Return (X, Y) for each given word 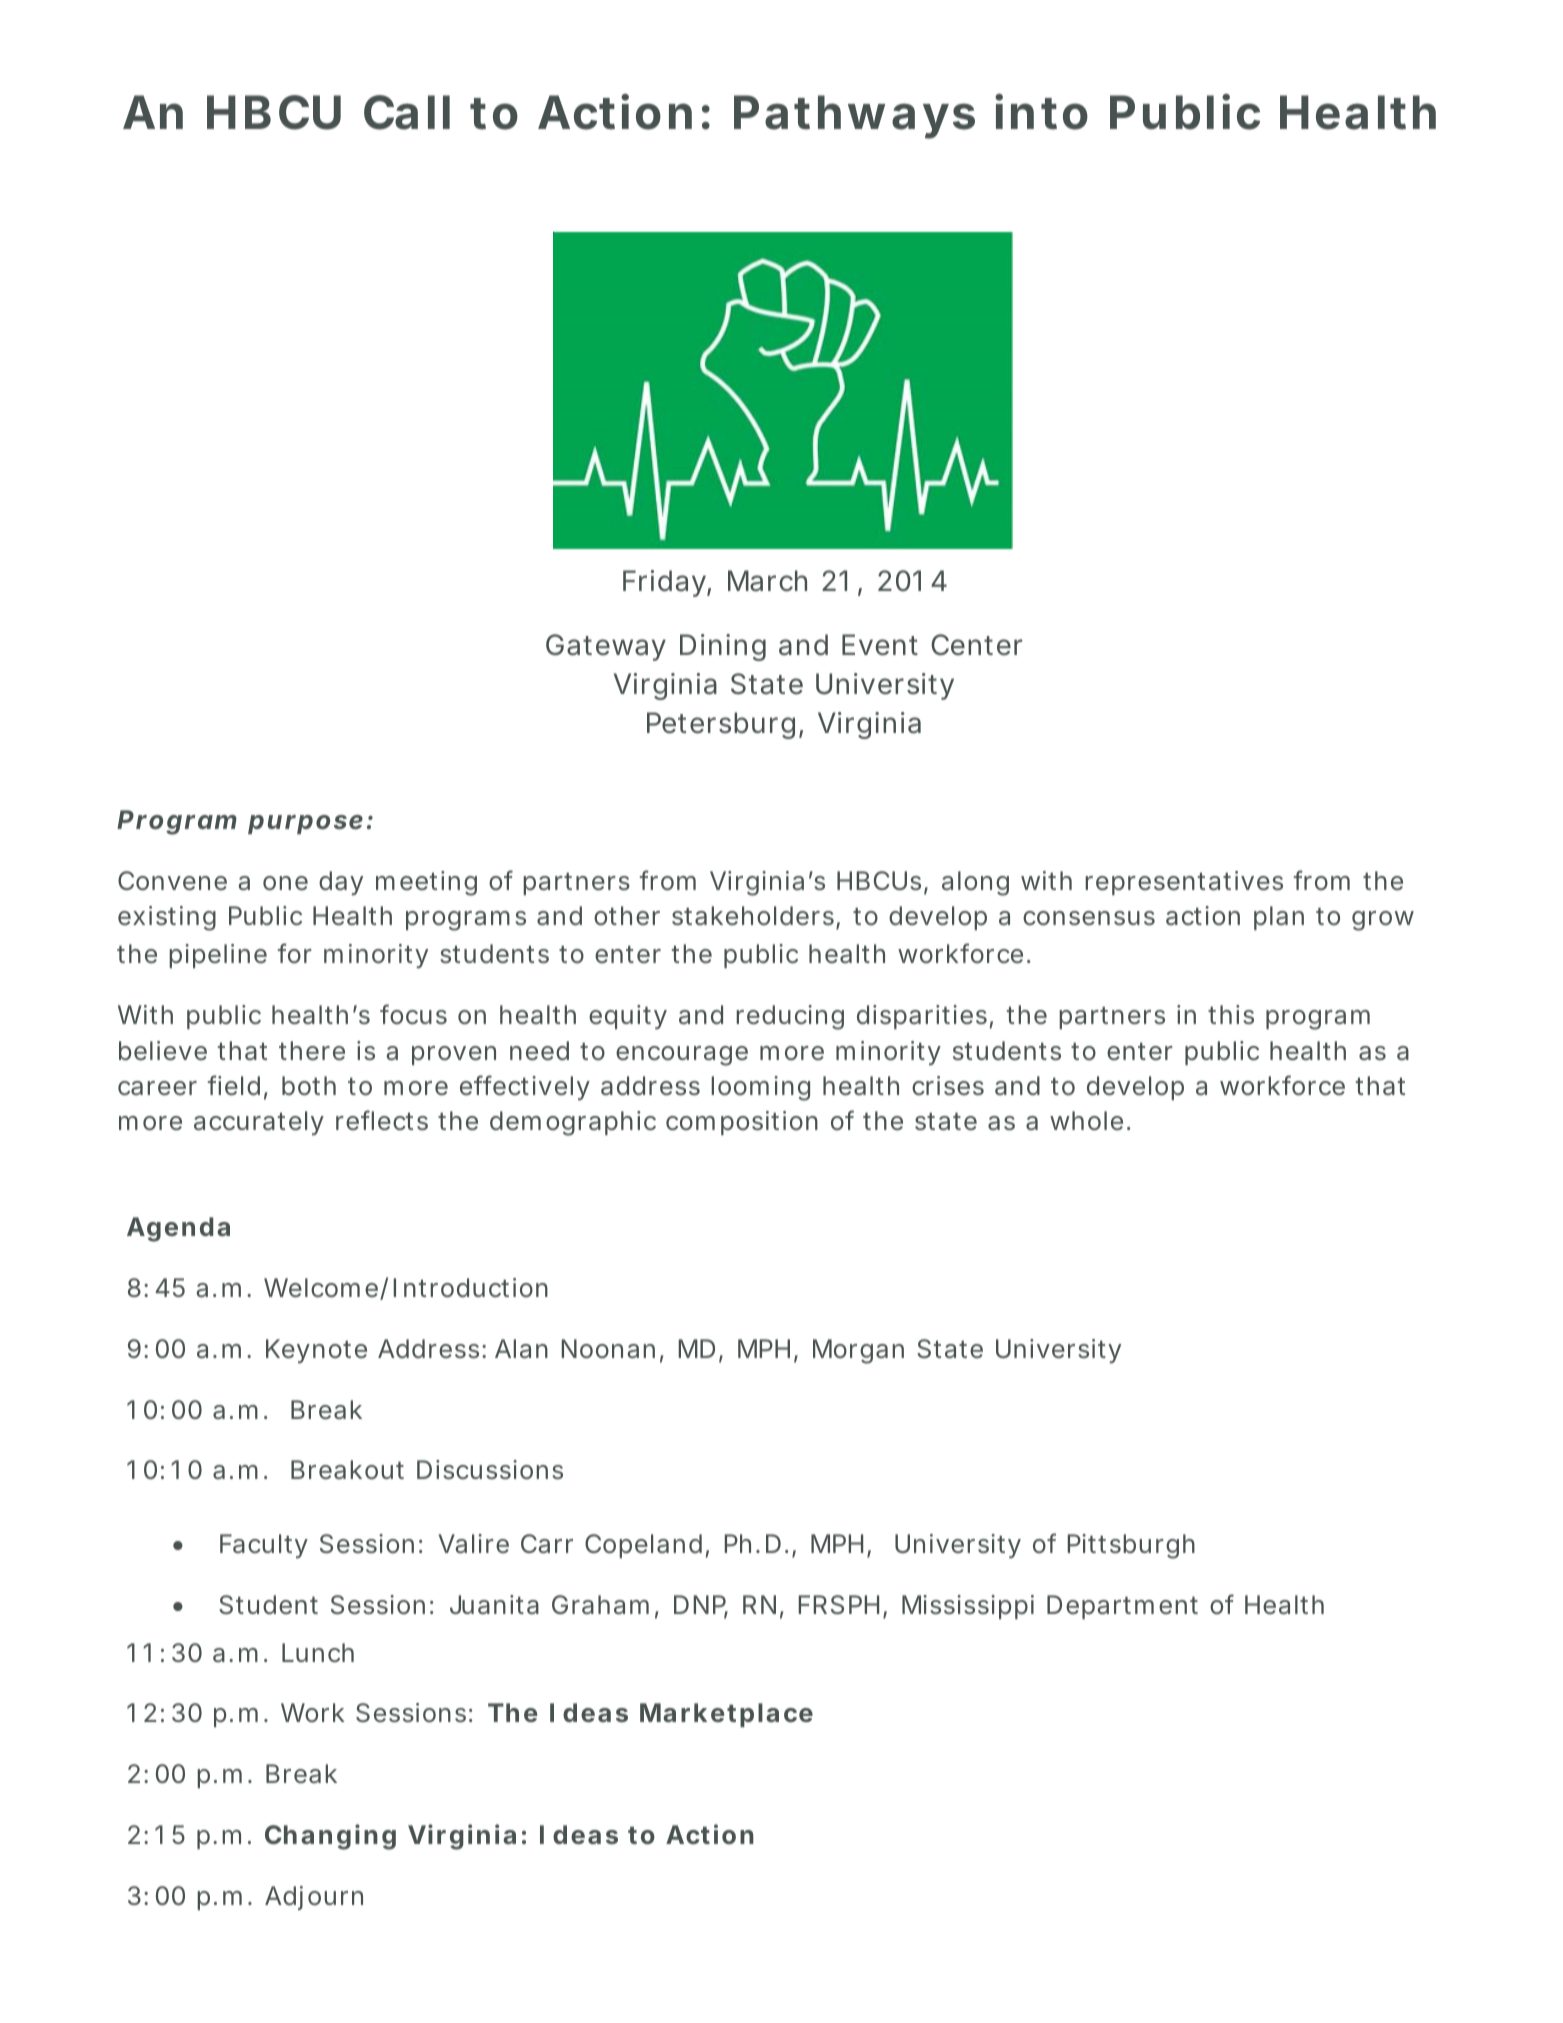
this (1231, 1015)
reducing (790, 1017)
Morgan (858, 1351)
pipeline (218, 956)
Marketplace (726, 1715)
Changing (330, 1837)
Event (880, 645)
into (1041, 112)
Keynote (316, 1351)
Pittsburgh (1131, 1546)
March (767, 581)
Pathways (854, 117)
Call (407, 112)
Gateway (606, 647)
